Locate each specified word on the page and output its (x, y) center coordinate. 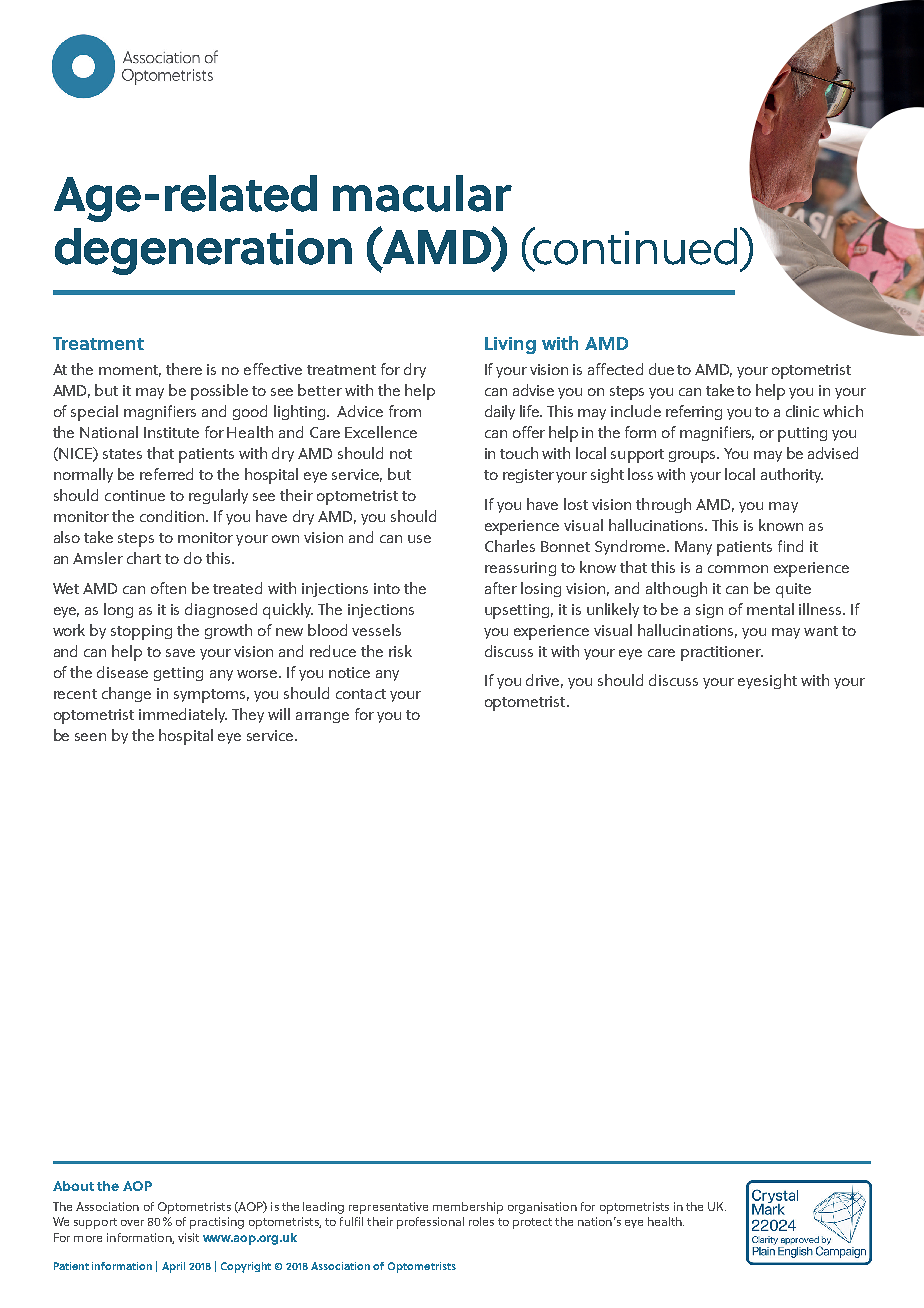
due (661, 369)
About (73, 1186)
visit (188, 1237)
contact (361, 694)
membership (468, 1208)
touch (519, 453)
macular (422, 193)
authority (792, 475)
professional (430, 1223)
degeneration (203, 251)
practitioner (722, 653)
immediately (183, 715)
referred (166, 474)
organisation (542, 1208)
